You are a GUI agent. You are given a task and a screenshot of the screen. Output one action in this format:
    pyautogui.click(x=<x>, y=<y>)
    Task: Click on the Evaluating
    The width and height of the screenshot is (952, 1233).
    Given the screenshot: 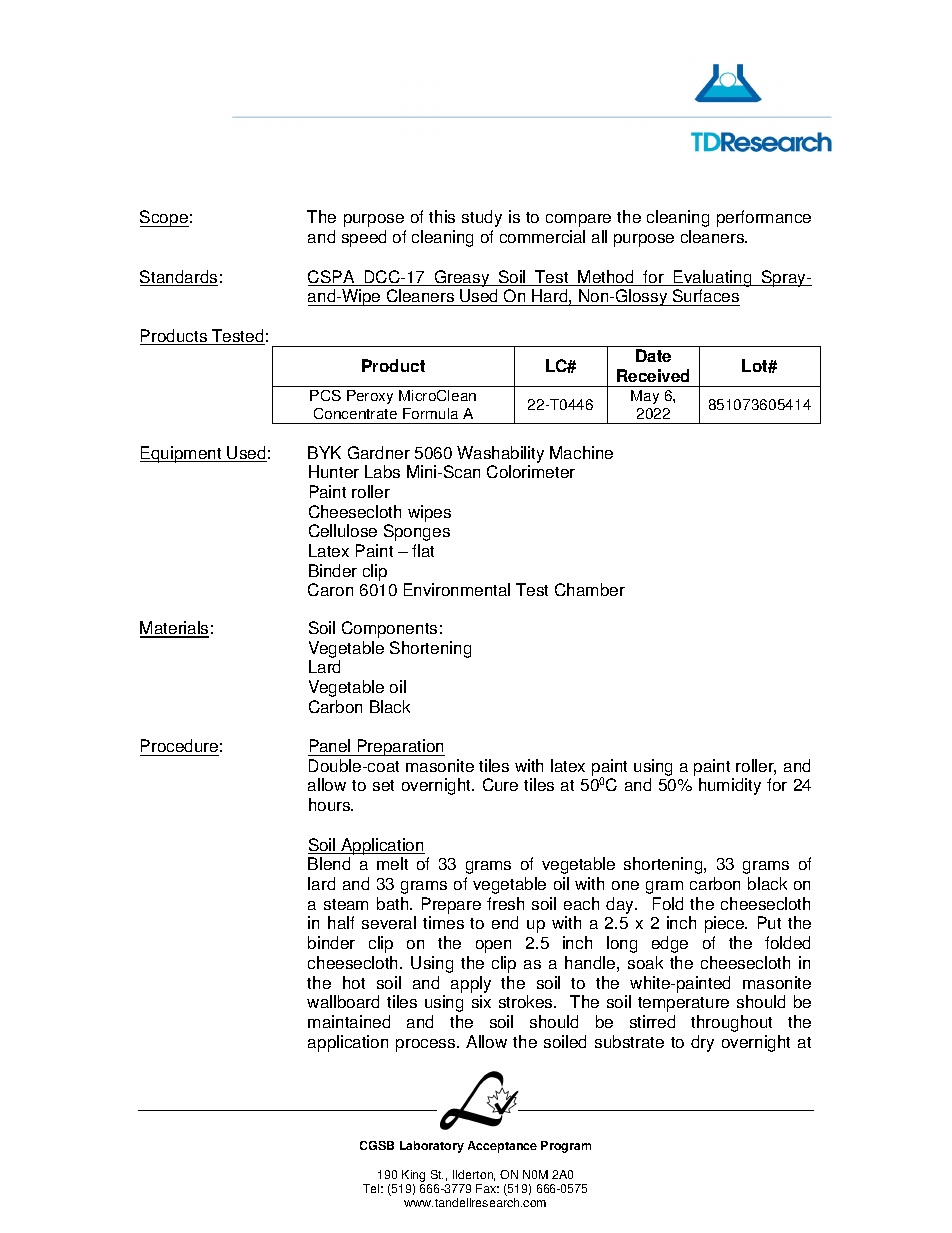 What is the action you would take?
    pyautogui.click(x=713, y=278)
